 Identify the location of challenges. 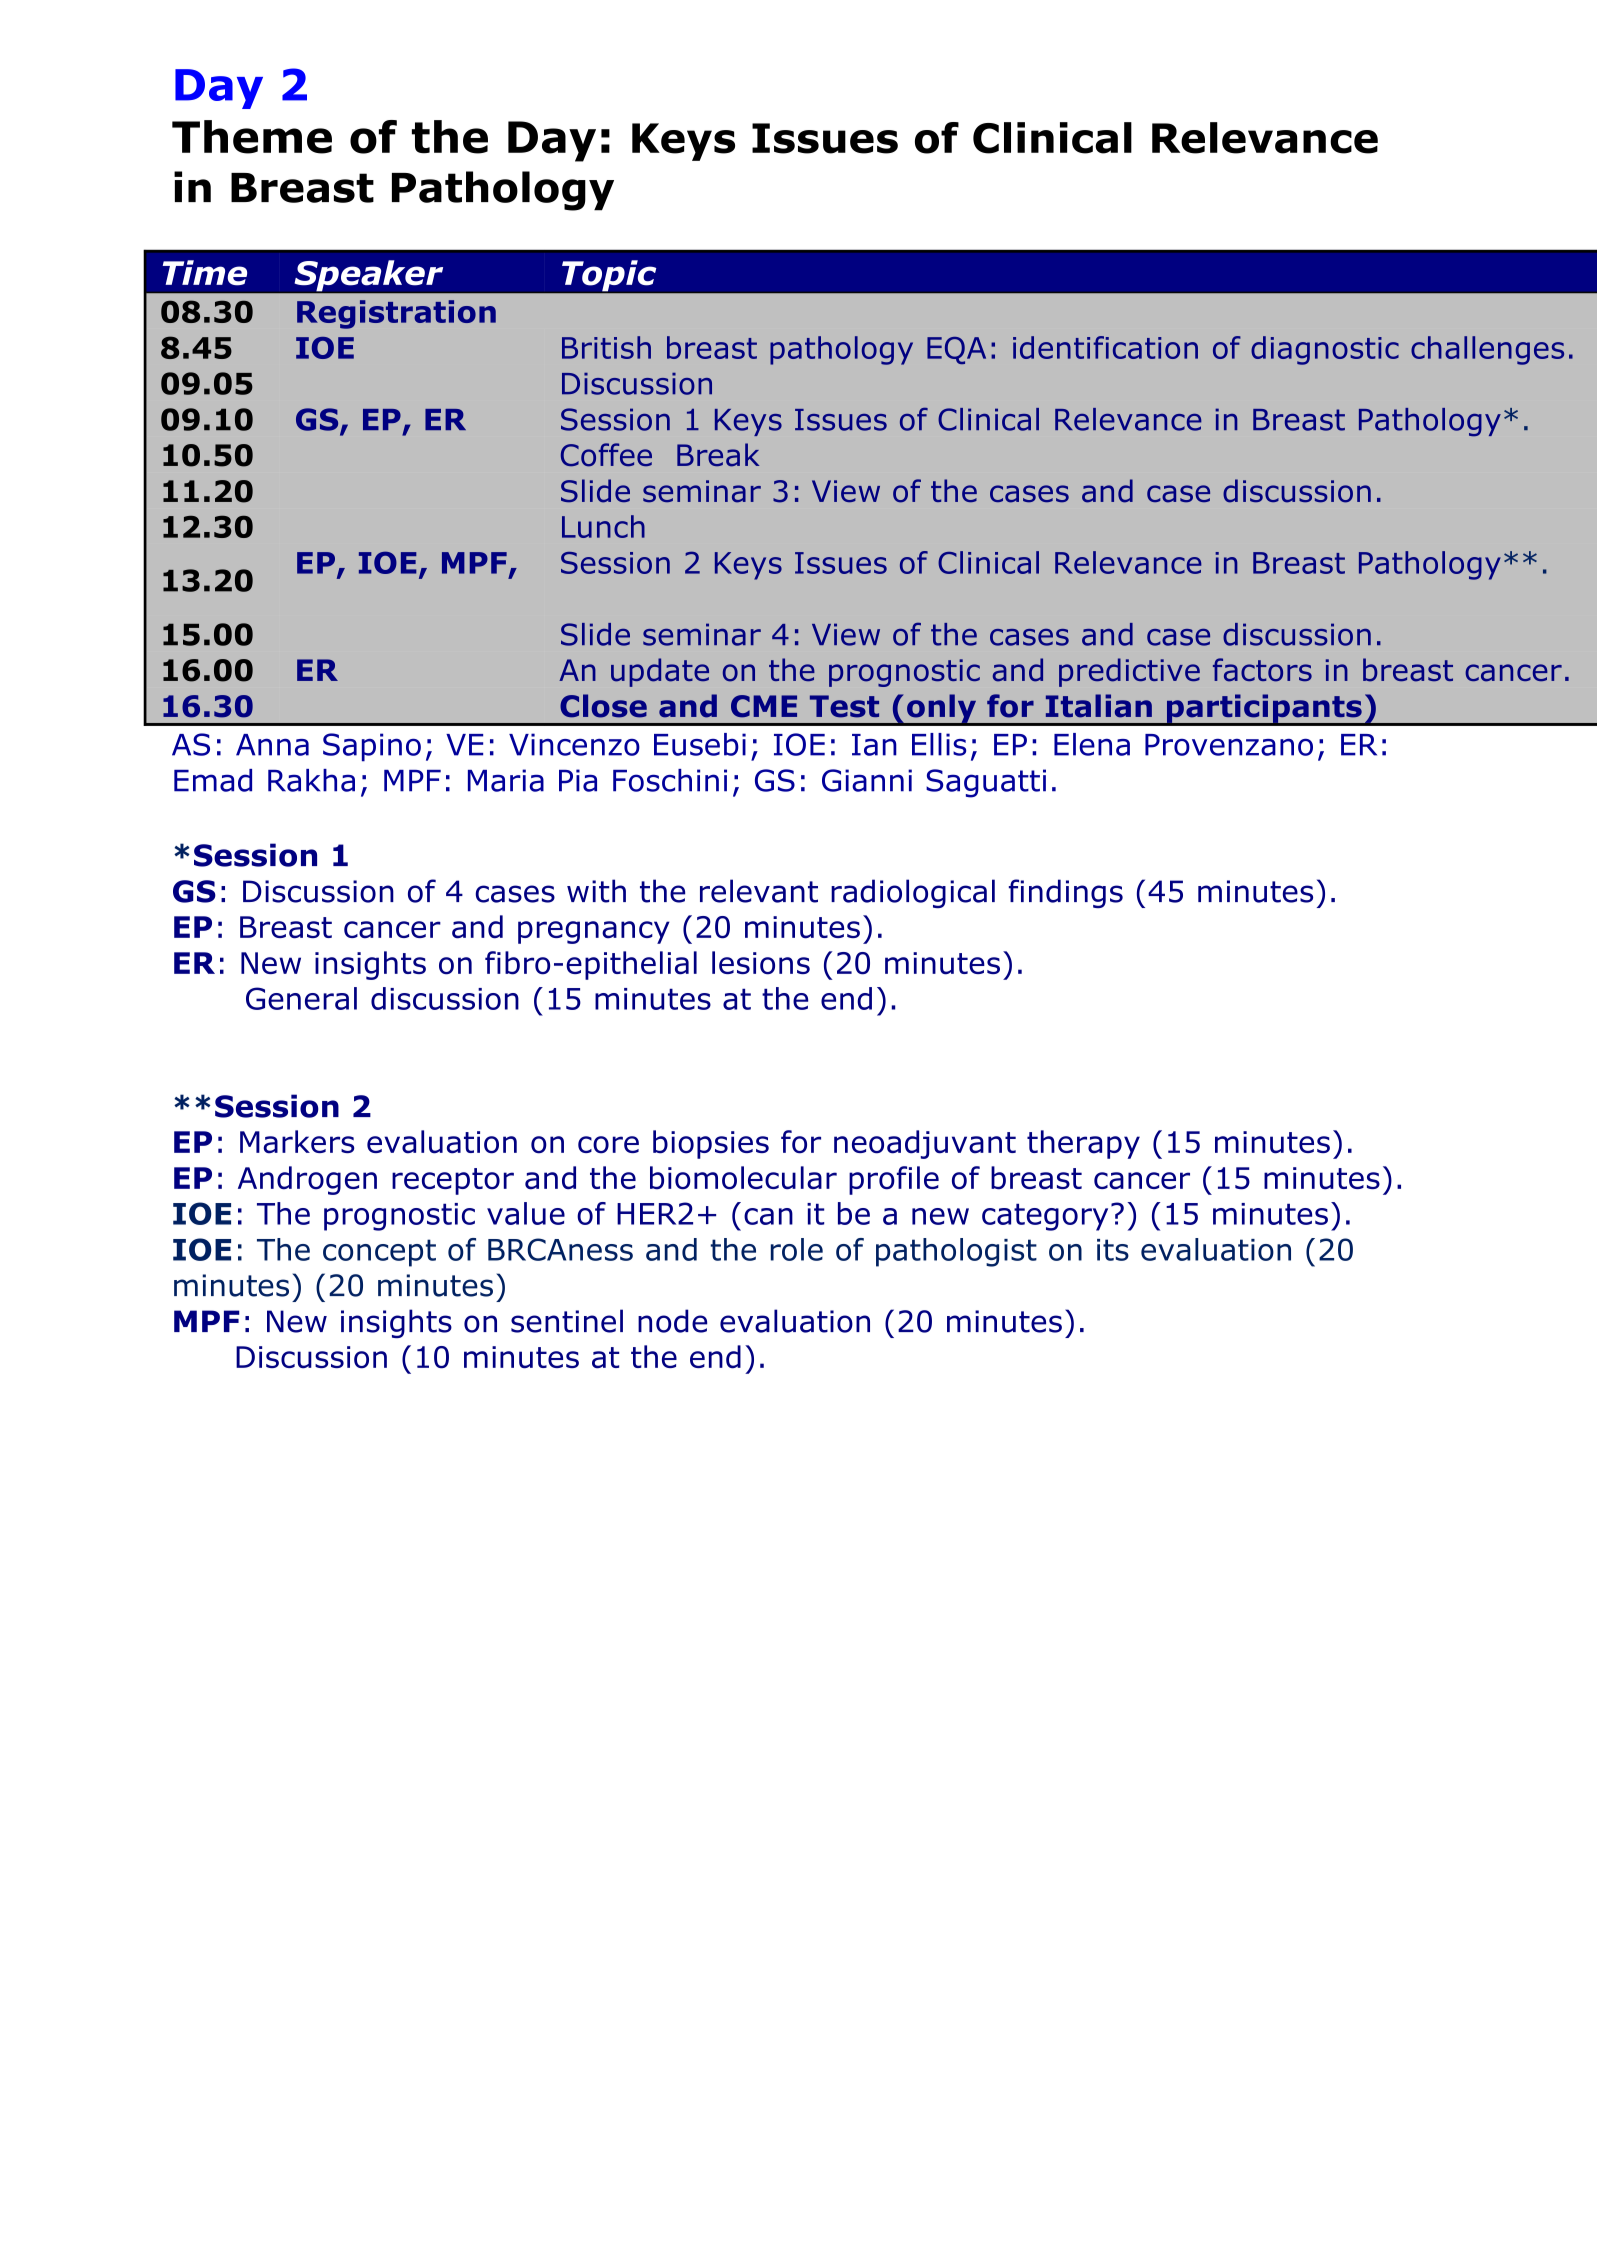
(1487, 350).
